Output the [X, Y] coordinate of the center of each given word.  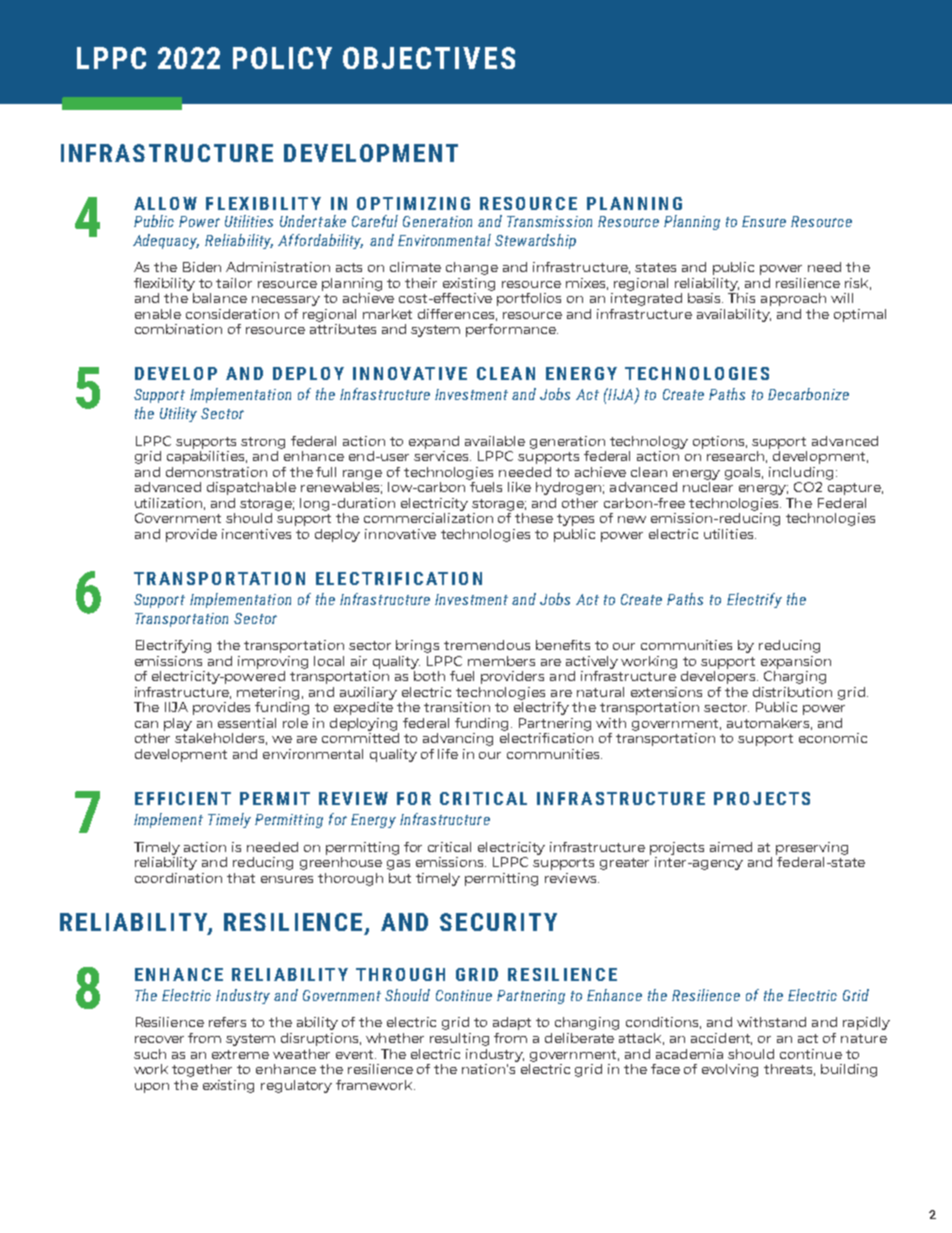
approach [793, 299]
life [448, 754]
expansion [796, 662]
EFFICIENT [183, 798]
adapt [512, 1023]
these [534, 518]
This [741, 296]
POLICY [282, 58]
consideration [232, 314]
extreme [240, 1054]
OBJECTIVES [429, 58]
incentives [256, 534]
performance [512, 330]
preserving [812, 848]
